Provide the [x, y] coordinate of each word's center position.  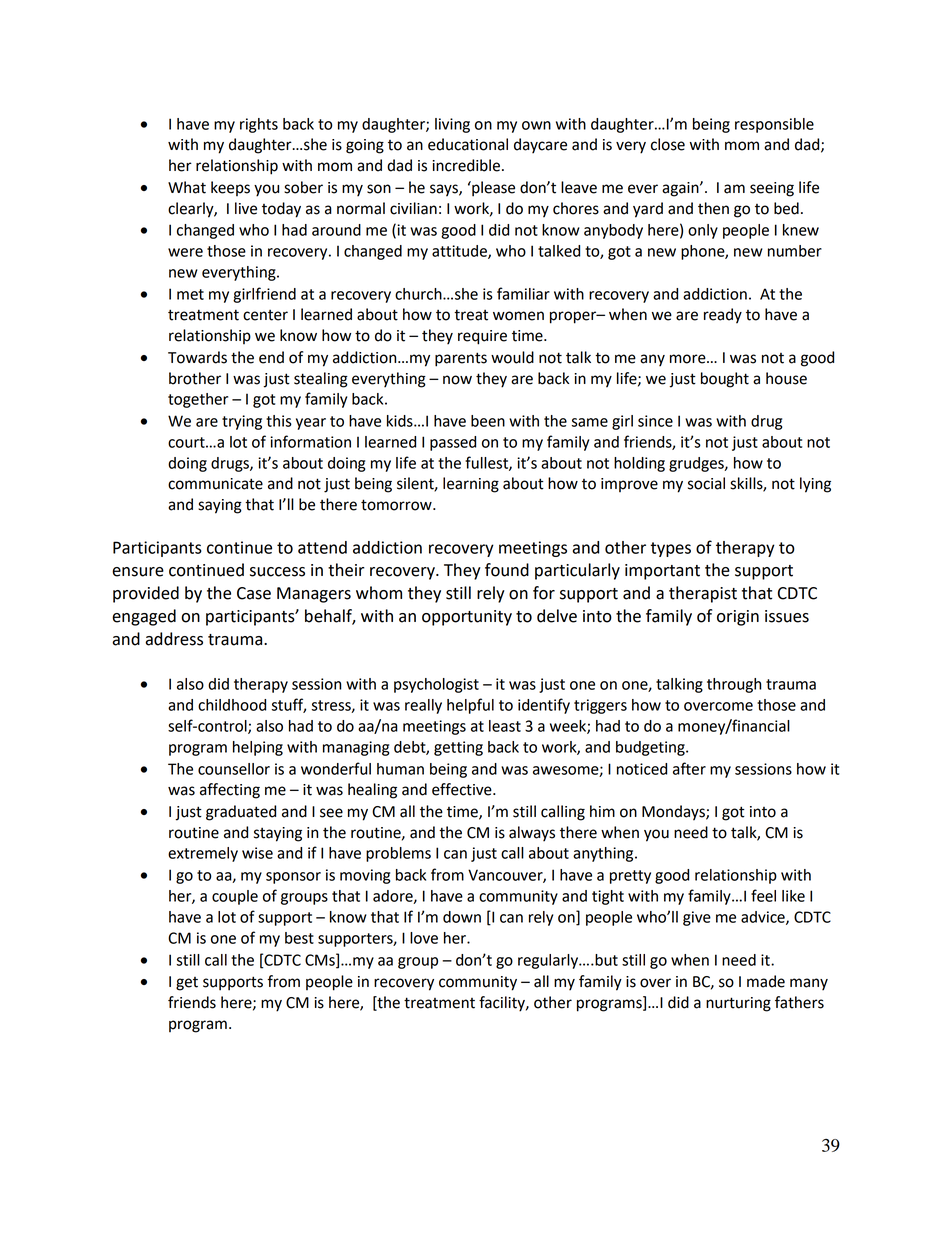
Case [254, 593]
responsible [774, 125]
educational [468, 144]
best [299, 938]
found [507, 570]
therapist [703, 594]
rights [259, 125]
